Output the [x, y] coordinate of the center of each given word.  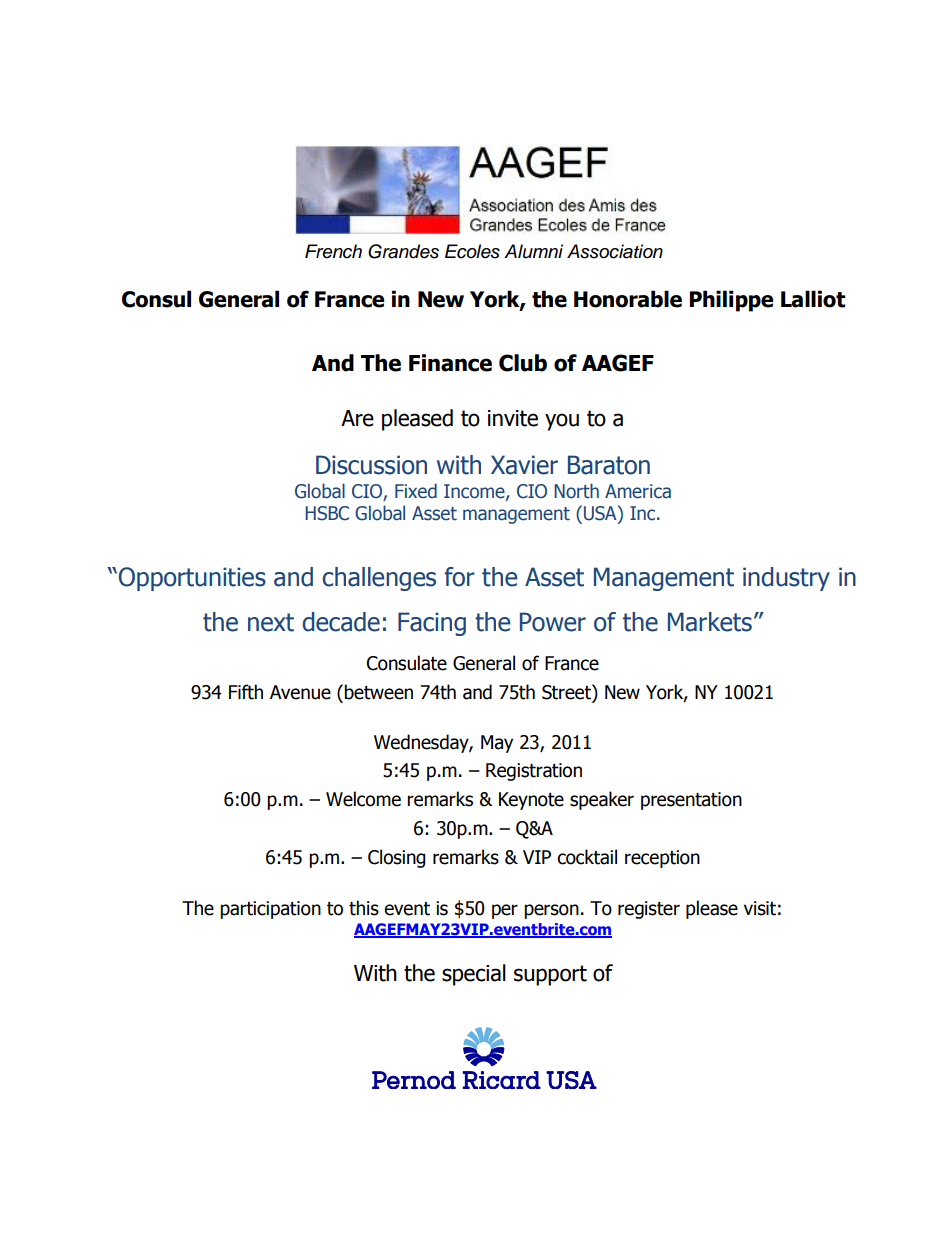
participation [270, 910]
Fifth [246, 692]
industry [786, 579]
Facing [432, 624]
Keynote [531, 801]
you [562, 422]
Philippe [732, 301]
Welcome [363, 799]
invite [513, 418]
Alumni [533, 251]
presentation [691, 801]
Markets [710, 622]
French [333, 251]
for [459, 577]
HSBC [327, 513]
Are [357, 418]
